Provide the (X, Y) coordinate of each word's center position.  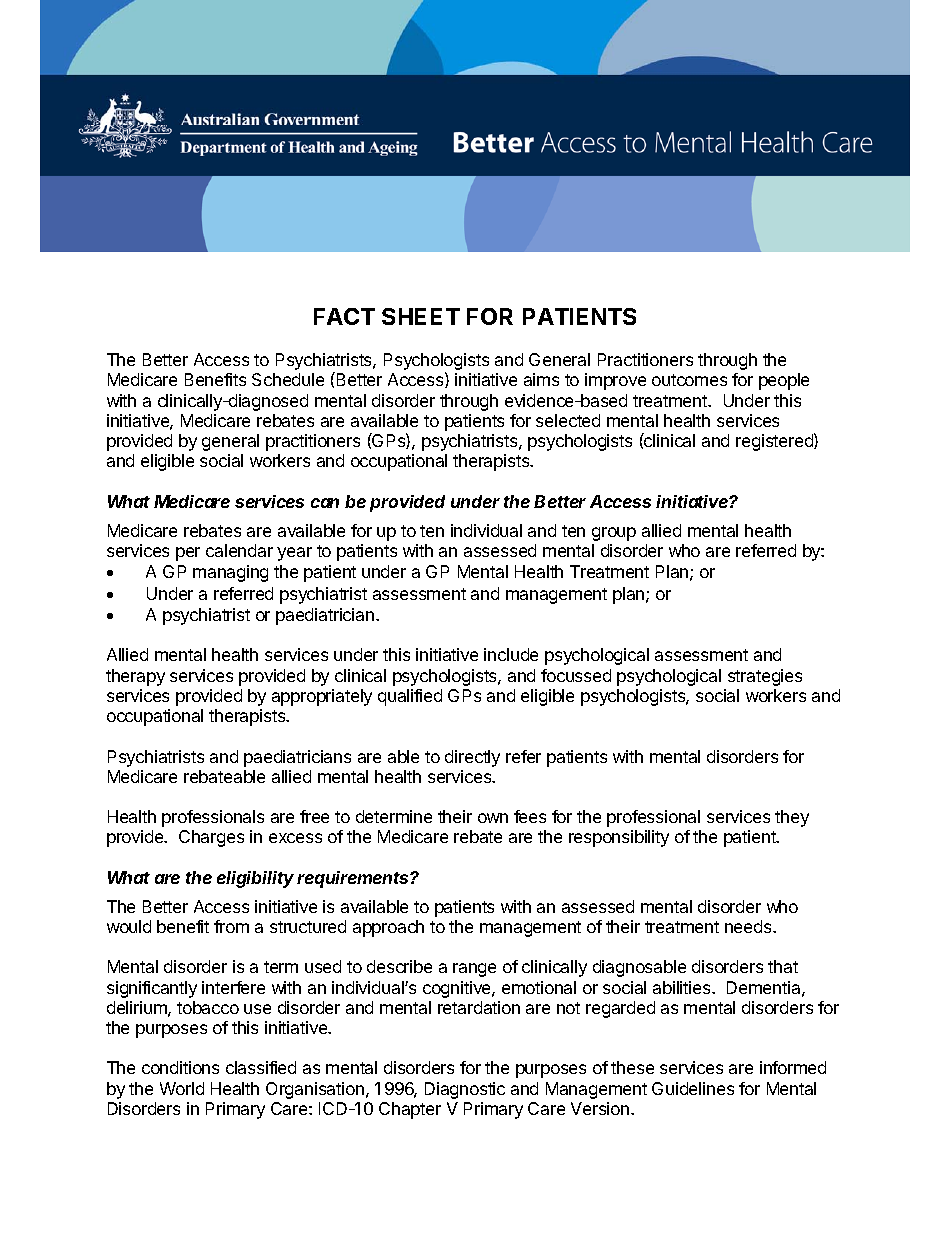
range (474, 970)
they (792, 818)
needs (749, 926)
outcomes (689, 380)
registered (775, 442)
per (188, 554)
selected (568, 420)
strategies (765, 677)
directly (472, 758)
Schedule (288, 379)
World (182, 1088)
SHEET (421, 316)
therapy (135, 677)
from (231, 926)
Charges (211, 838)
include (511, 654)
